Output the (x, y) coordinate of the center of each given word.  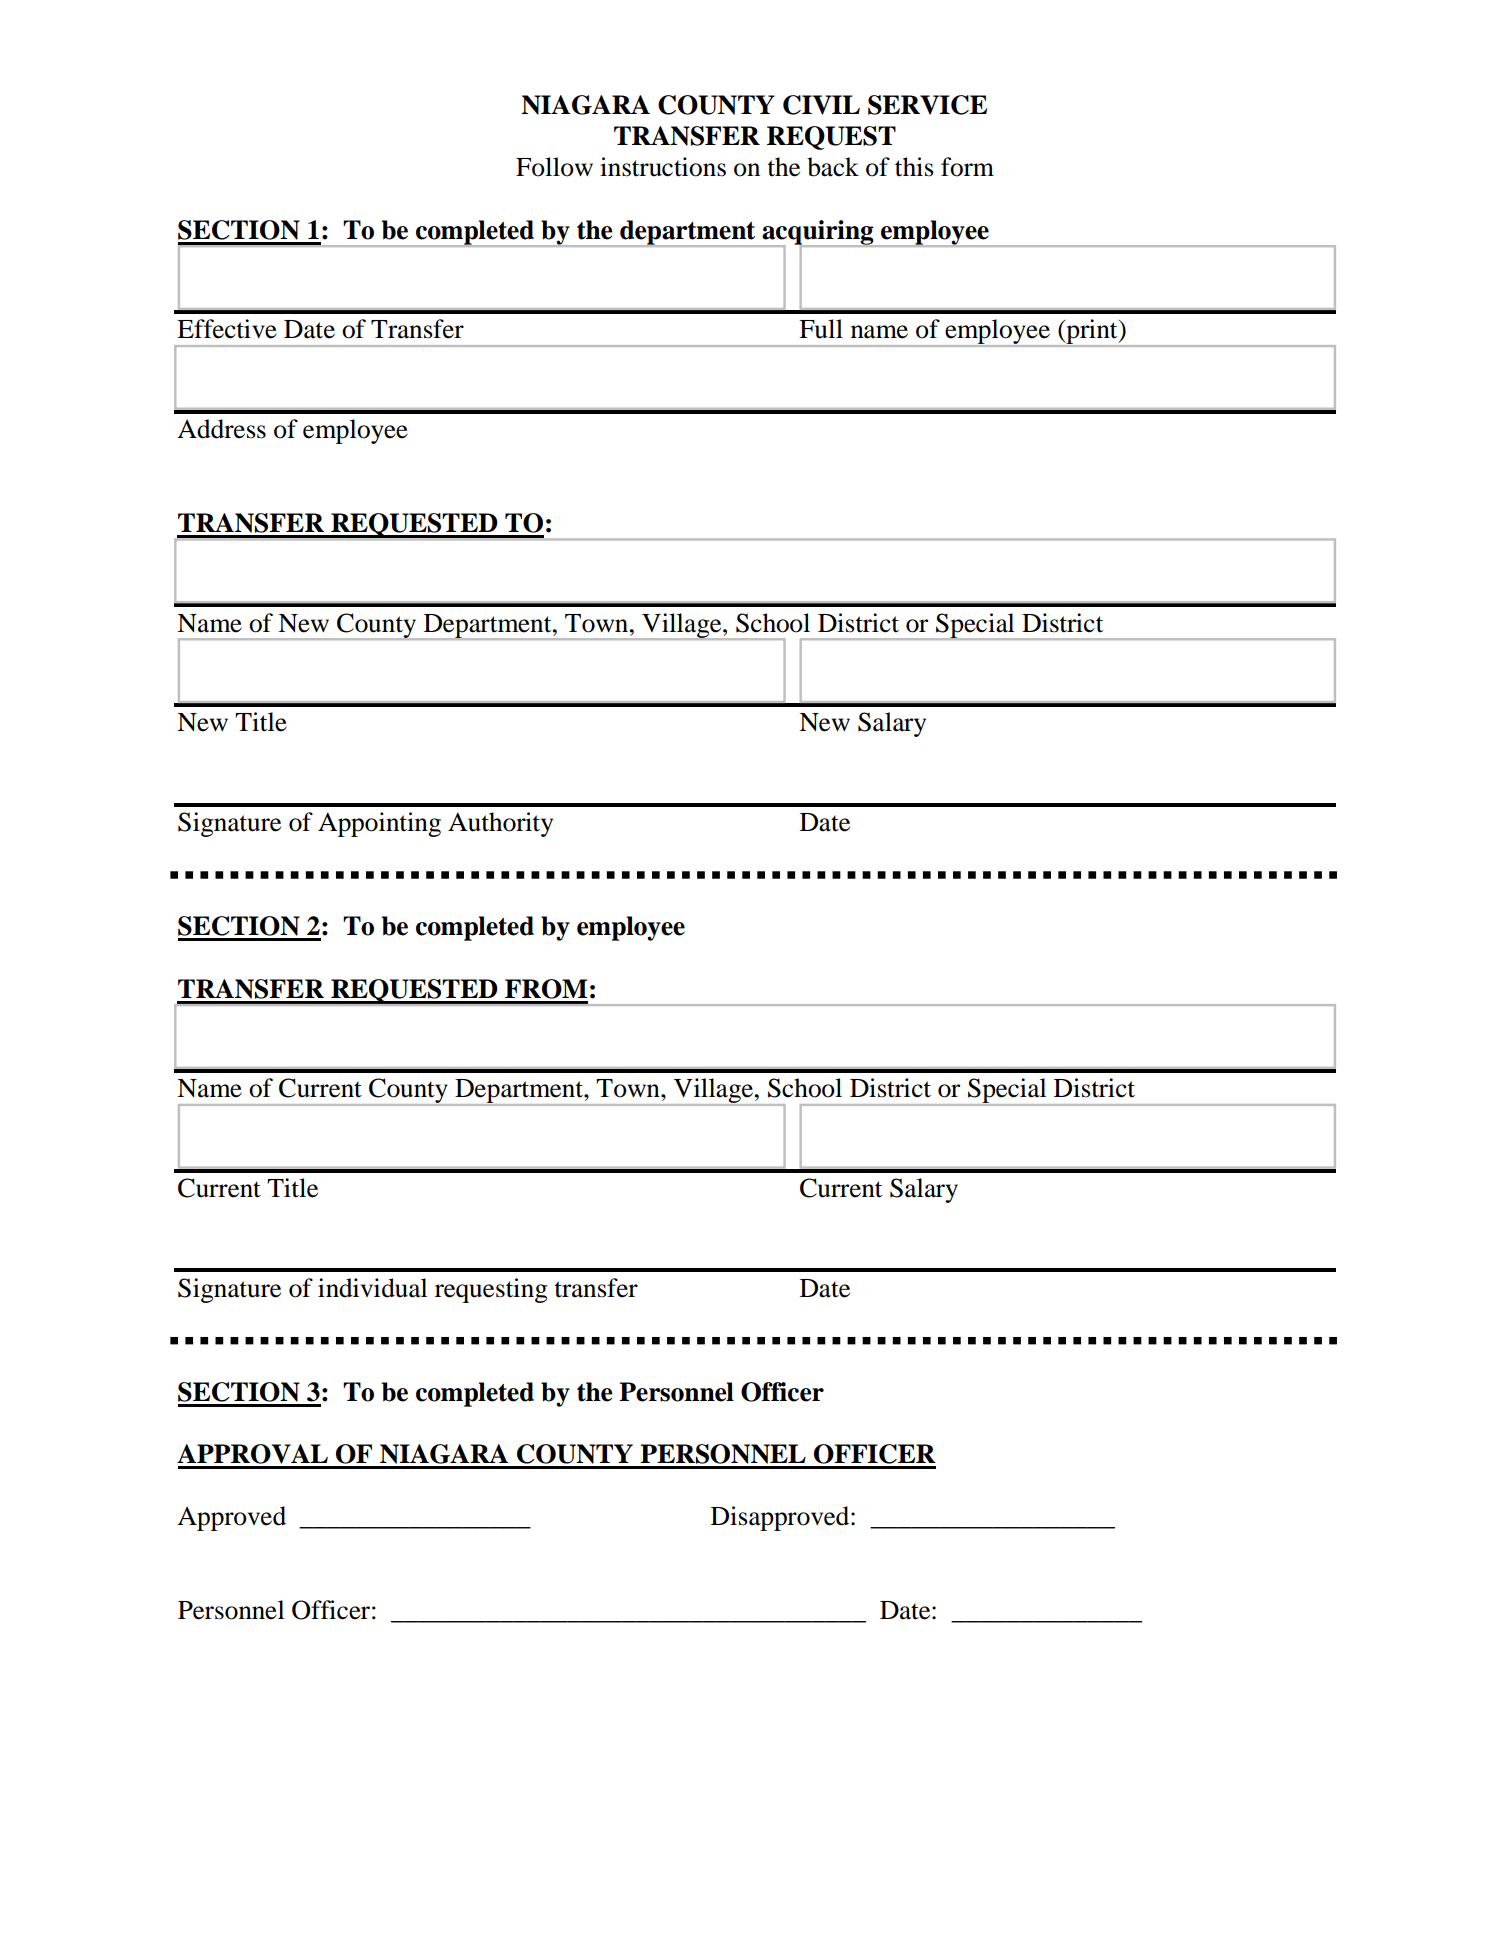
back (833, 167)
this (914, 167)
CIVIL (821, 105)
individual (372, 1288)
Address (221, 429)
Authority (500, 824)
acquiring (818, 233)
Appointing (379, 824)
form (967, 167)
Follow (554, 167)
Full (821, 329)
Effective (227, 329)
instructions (663, 167)
